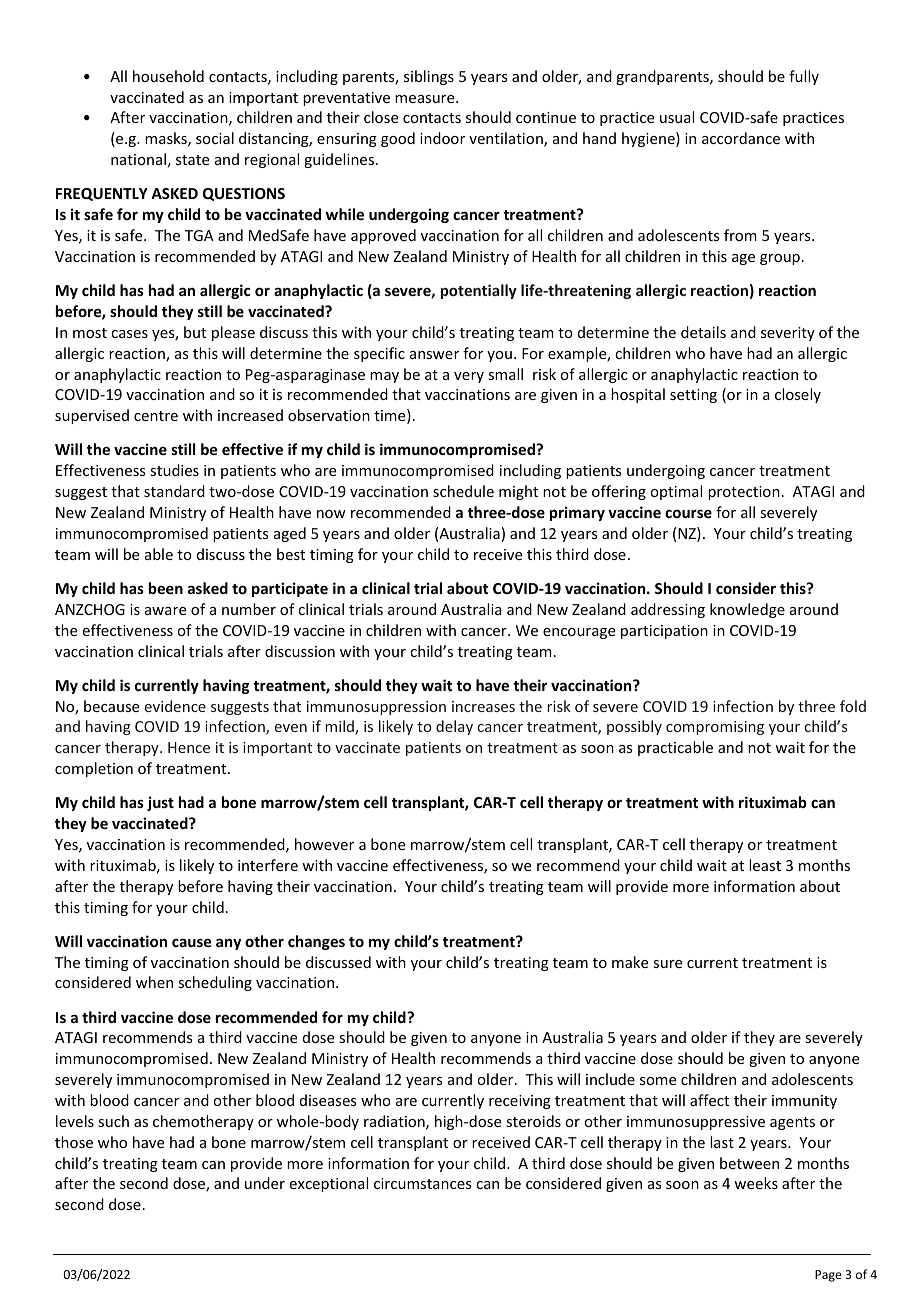 The height and width of the document is (1308, 924). I want to click on accordance, so click(741, 138).
